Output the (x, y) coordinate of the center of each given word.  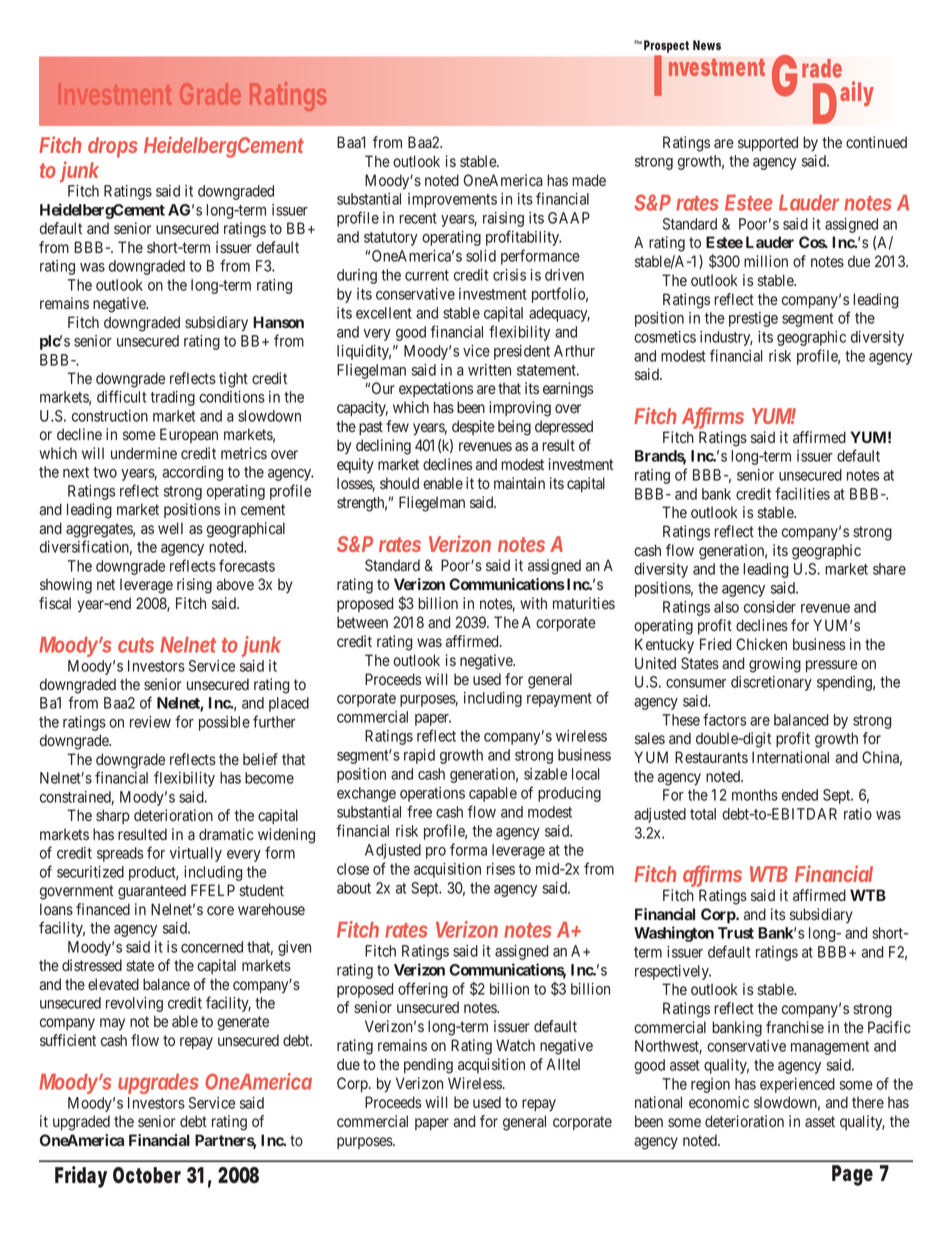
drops (113, 147)
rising (194, 586)
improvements (452, 200)
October (147, 1175)
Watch (515, 1045)
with (533, 603)
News (707, 45)
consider (770, 607)
